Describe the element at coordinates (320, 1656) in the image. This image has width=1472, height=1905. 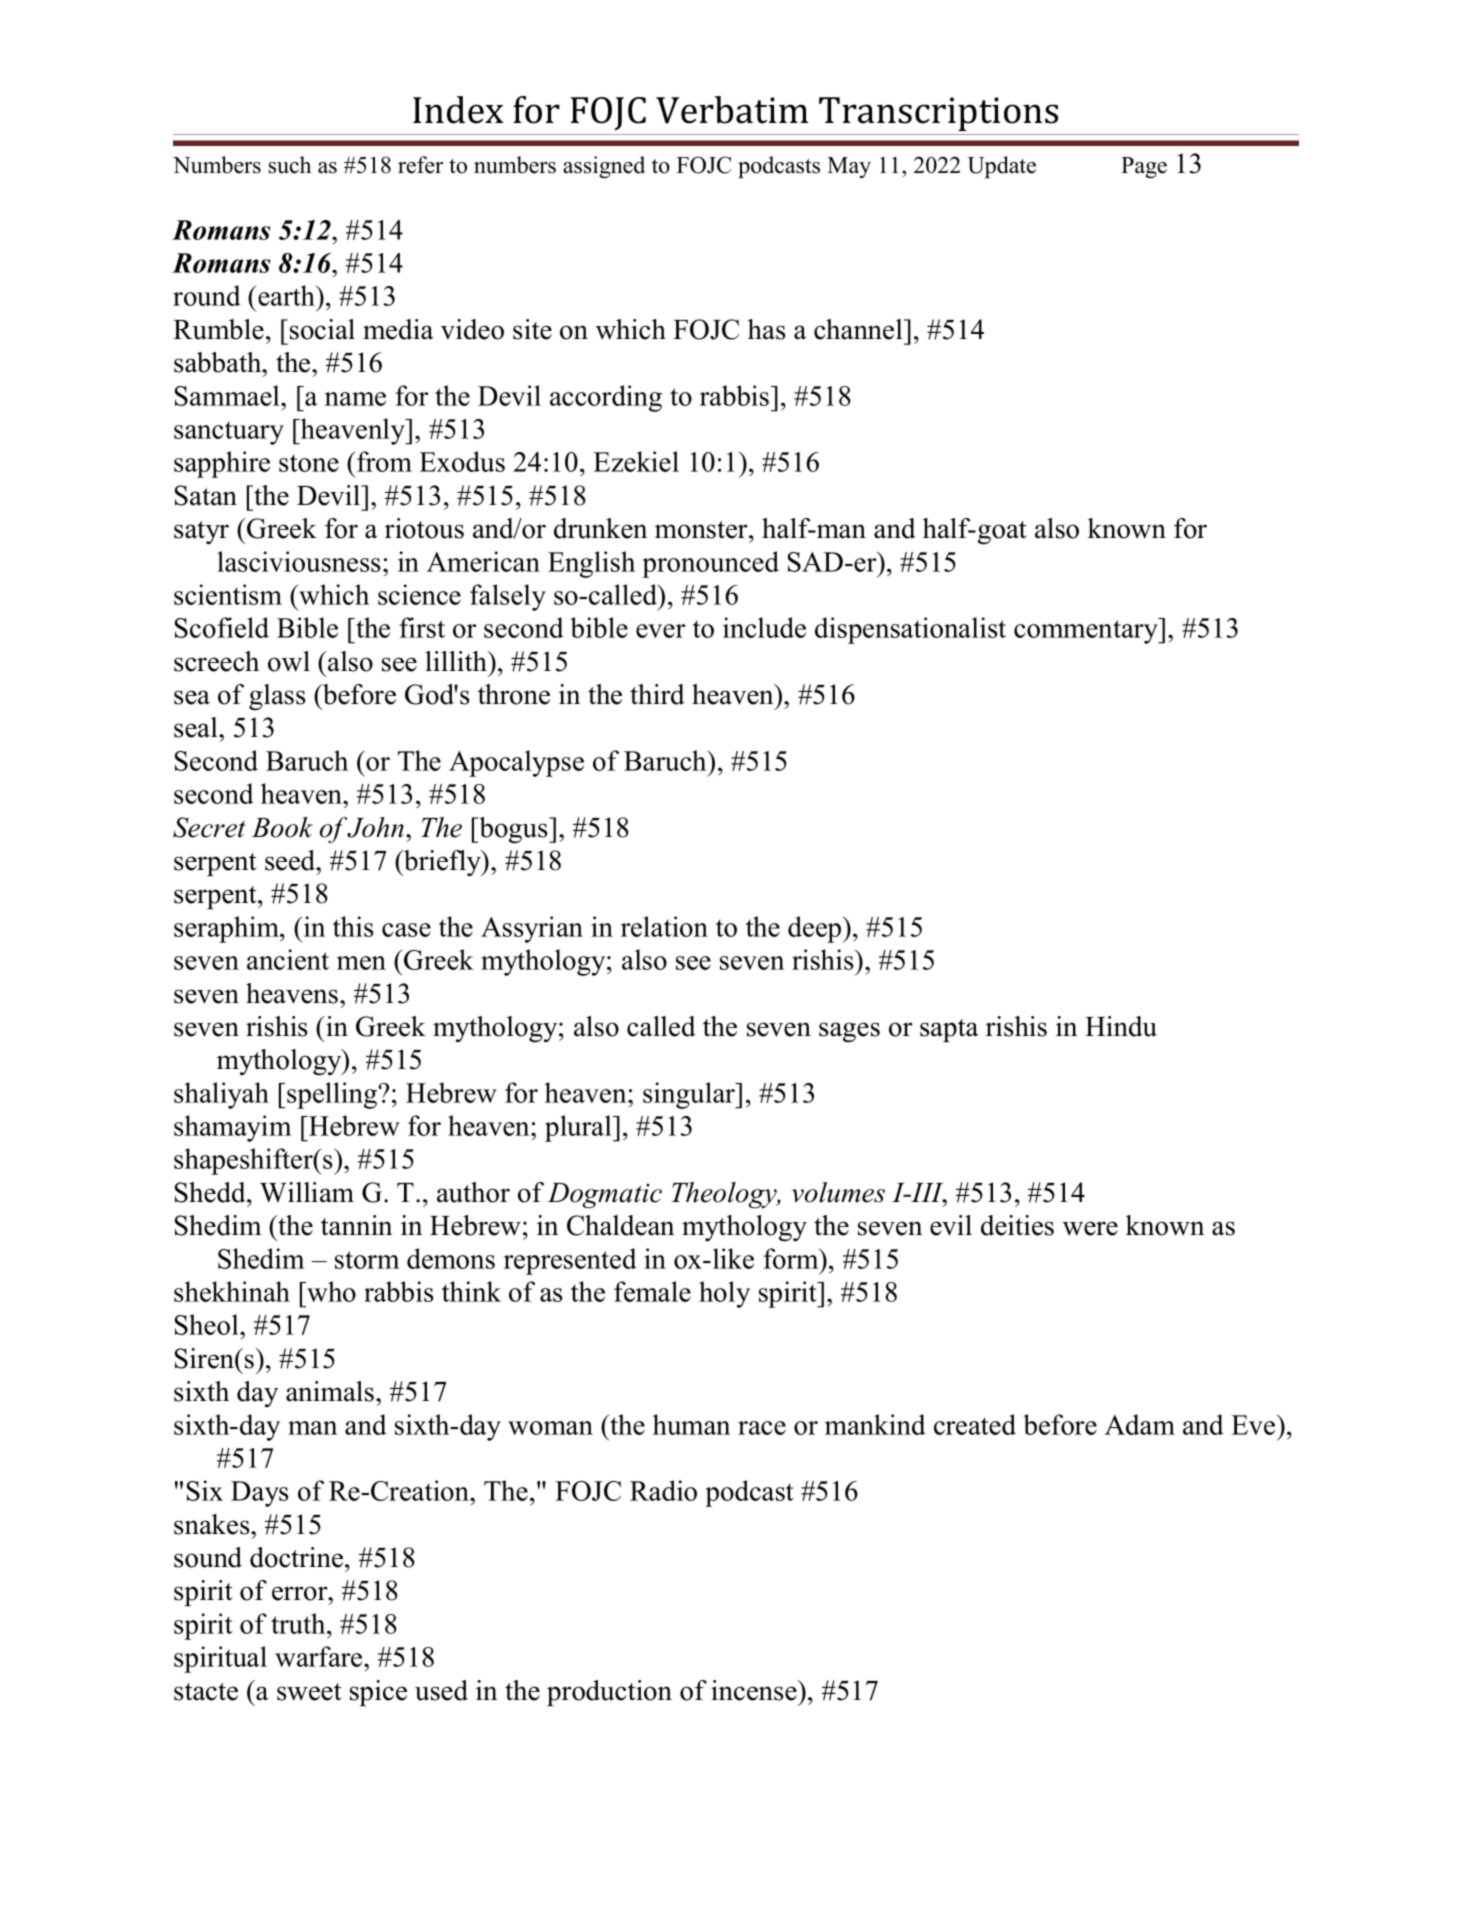
I see `warfare` at that location.
